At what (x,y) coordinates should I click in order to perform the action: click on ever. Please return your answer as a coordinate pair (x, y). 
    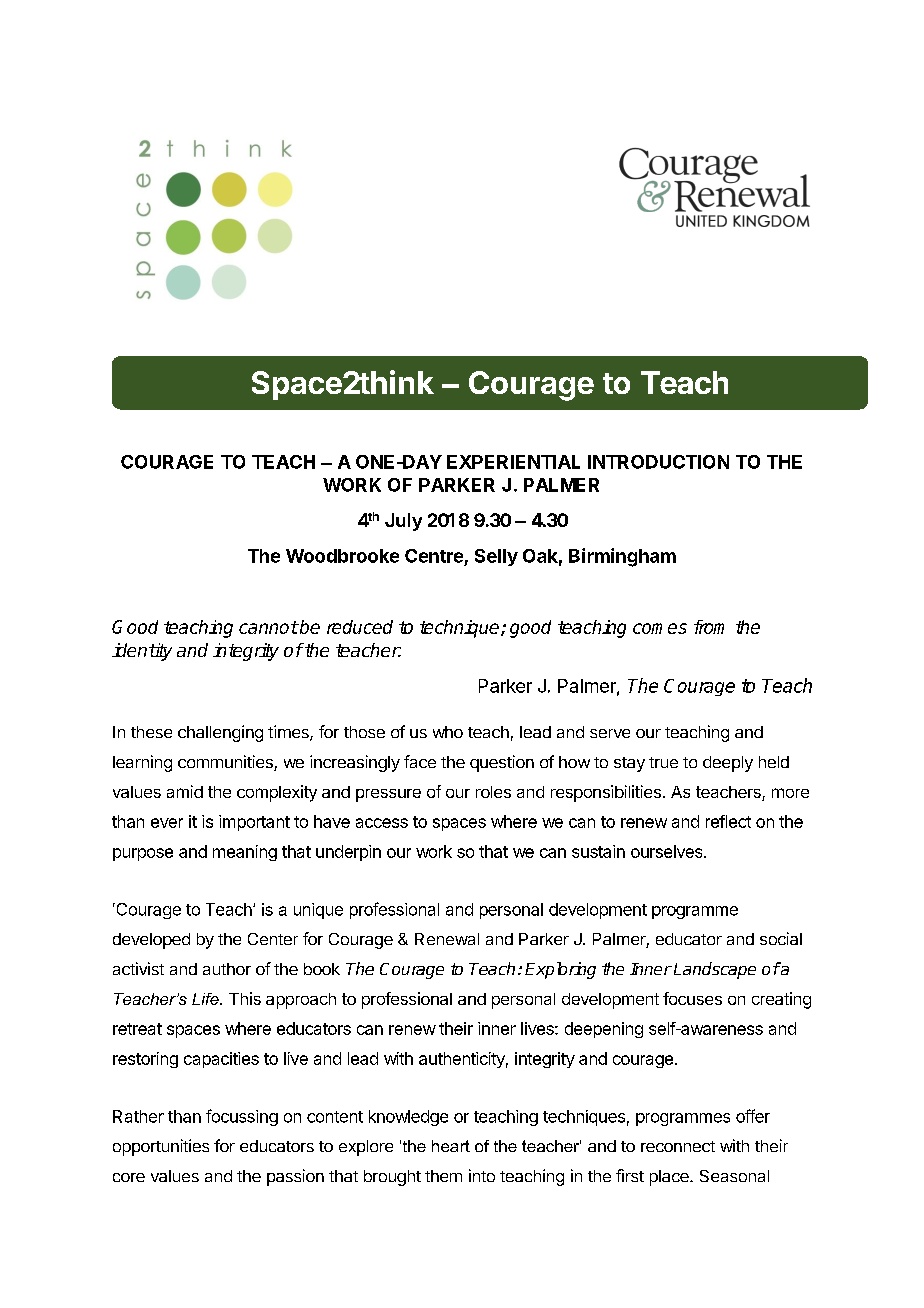
    Looking at the image, I should click on (167, 823).
